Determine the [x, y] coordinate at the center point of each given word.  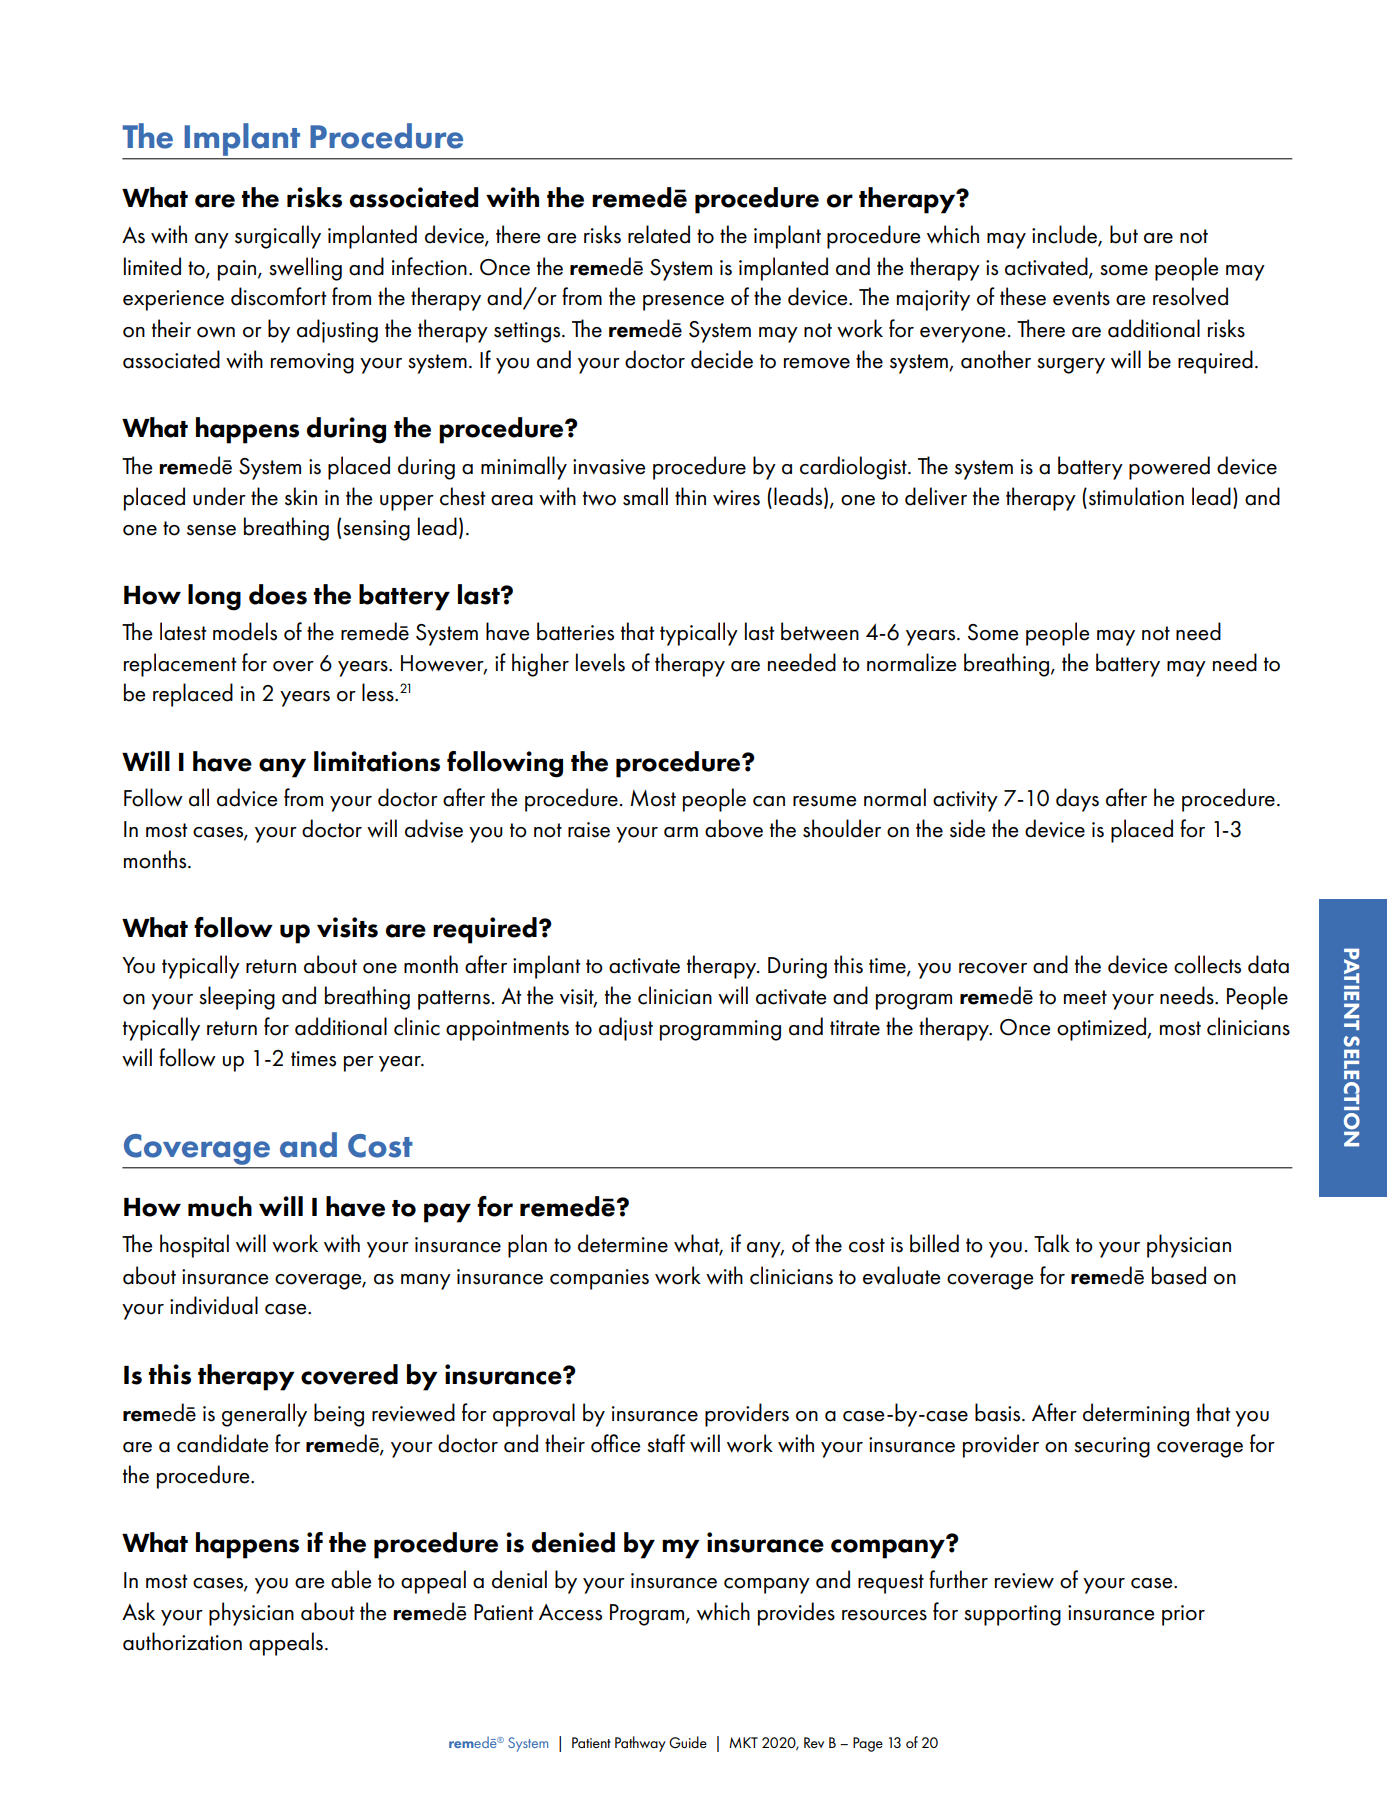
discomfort [278, 296]
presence [683, 303]
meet [1085, 997]
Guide [688, 1742]
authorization [182, 1641]
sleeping [237, 998]
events [1081, 298]
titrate [855, 1028]
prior [1183, 1615]
